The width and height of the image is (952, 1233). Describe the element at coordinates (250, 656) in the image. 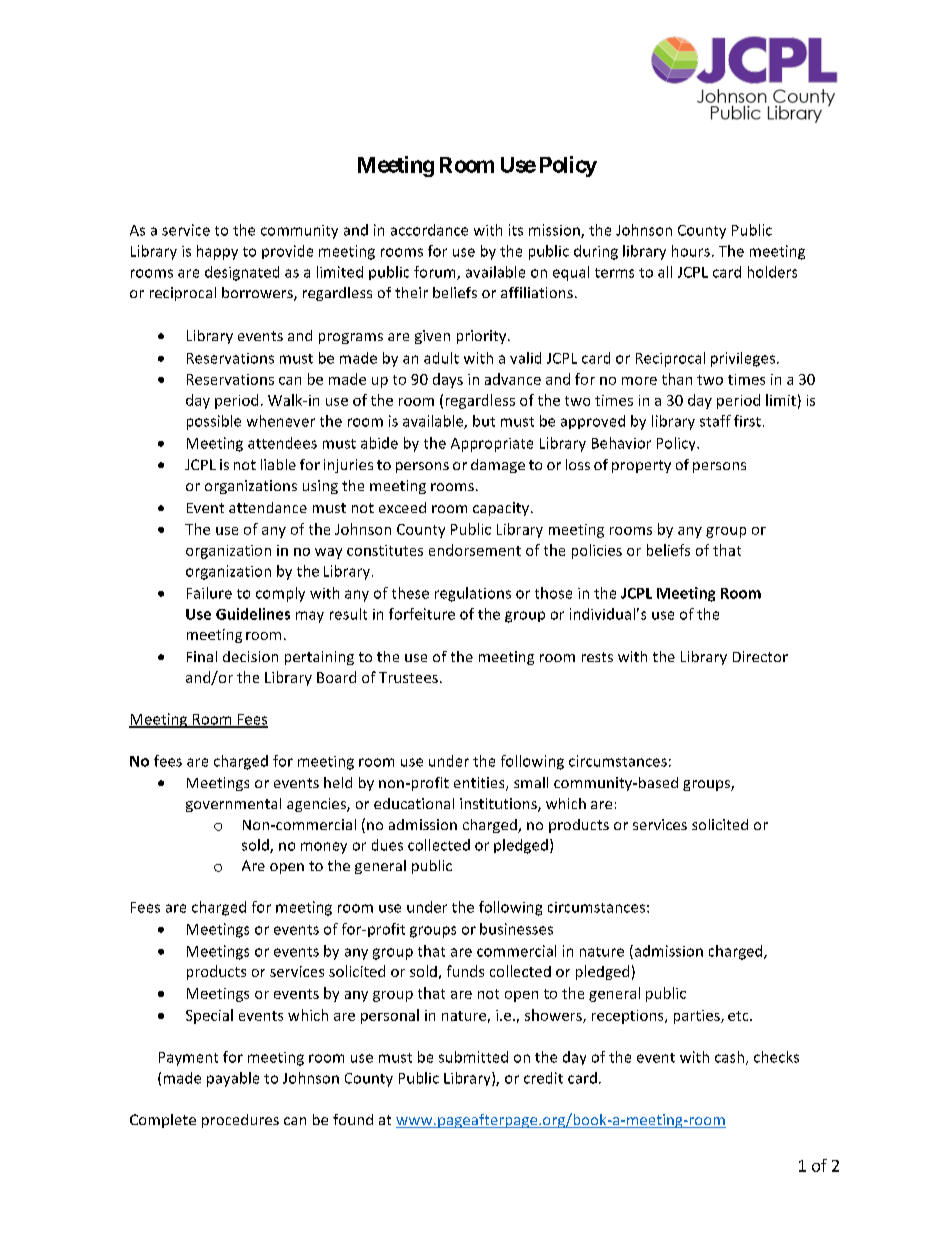

I see `decision` at that location.
